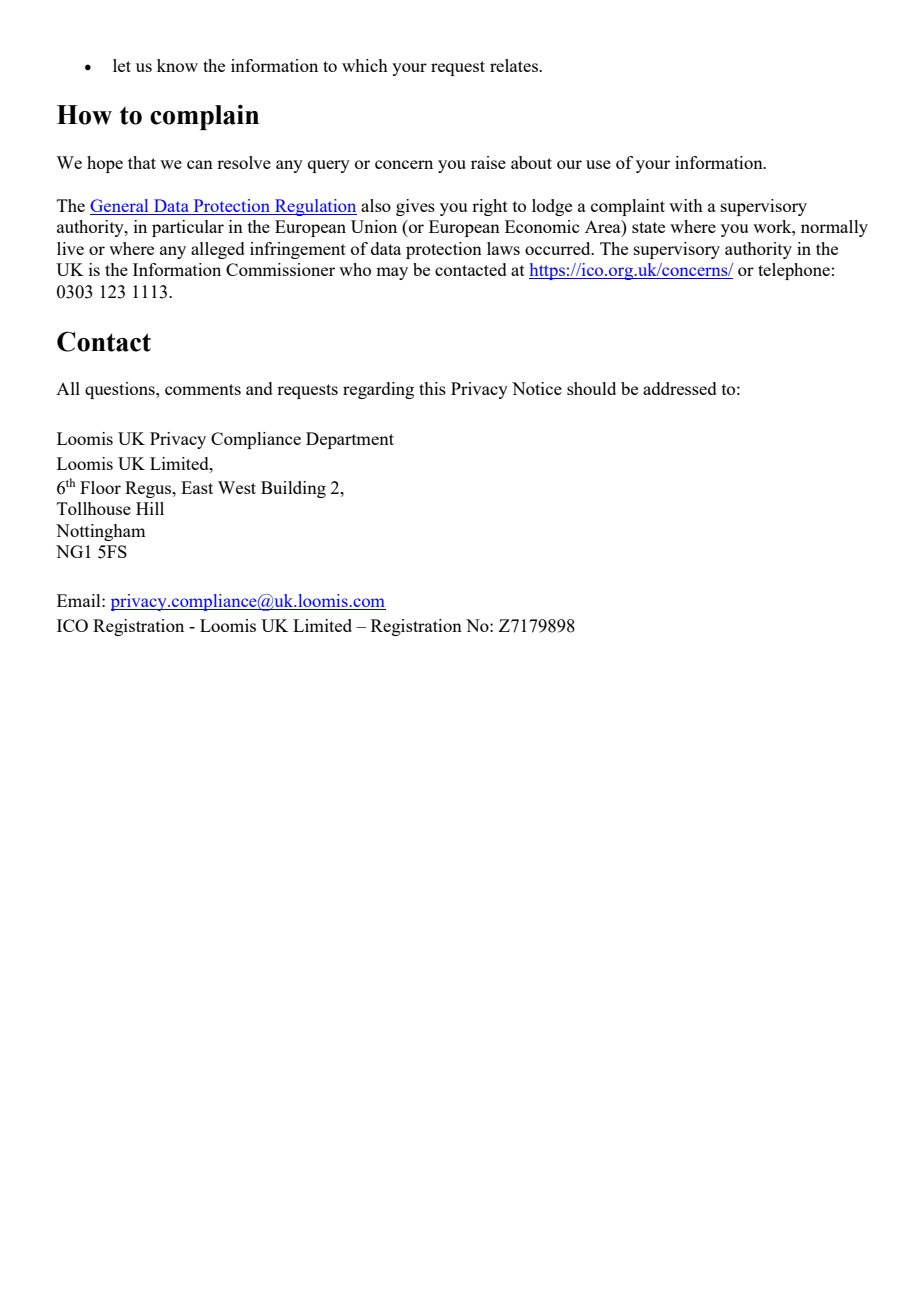 The height and width of the screenshot is (1308, 924). Describe the element at coordinates (515, 65) in the screenshot. I see `relates` at that location.
